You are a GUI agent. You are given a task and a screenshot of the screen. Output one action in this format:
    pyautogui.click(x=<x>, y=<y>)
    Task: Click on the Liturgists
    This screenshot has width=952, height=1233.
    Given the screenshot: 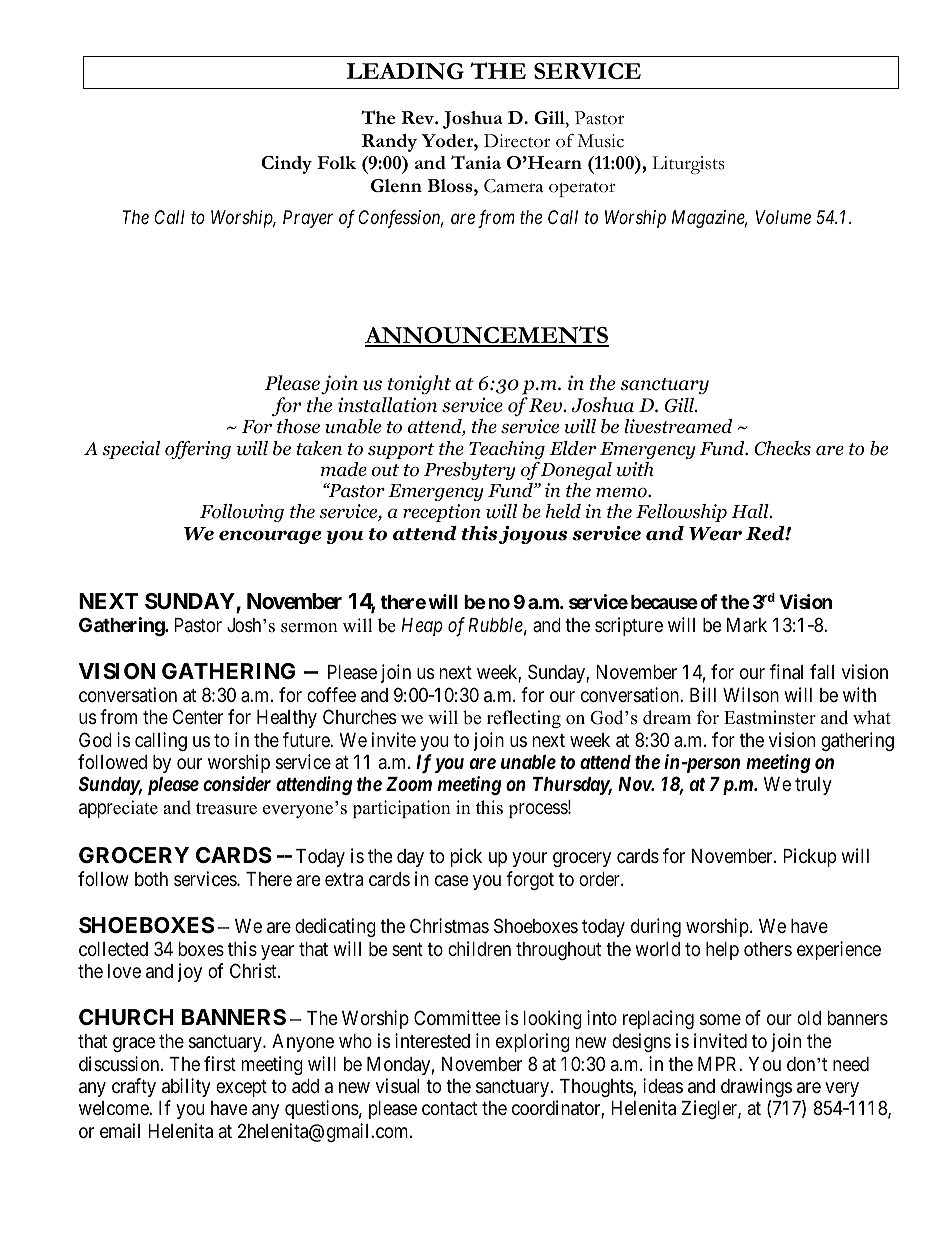 What is the action you would take?
    pyautogui.click(x=688, y=165)
